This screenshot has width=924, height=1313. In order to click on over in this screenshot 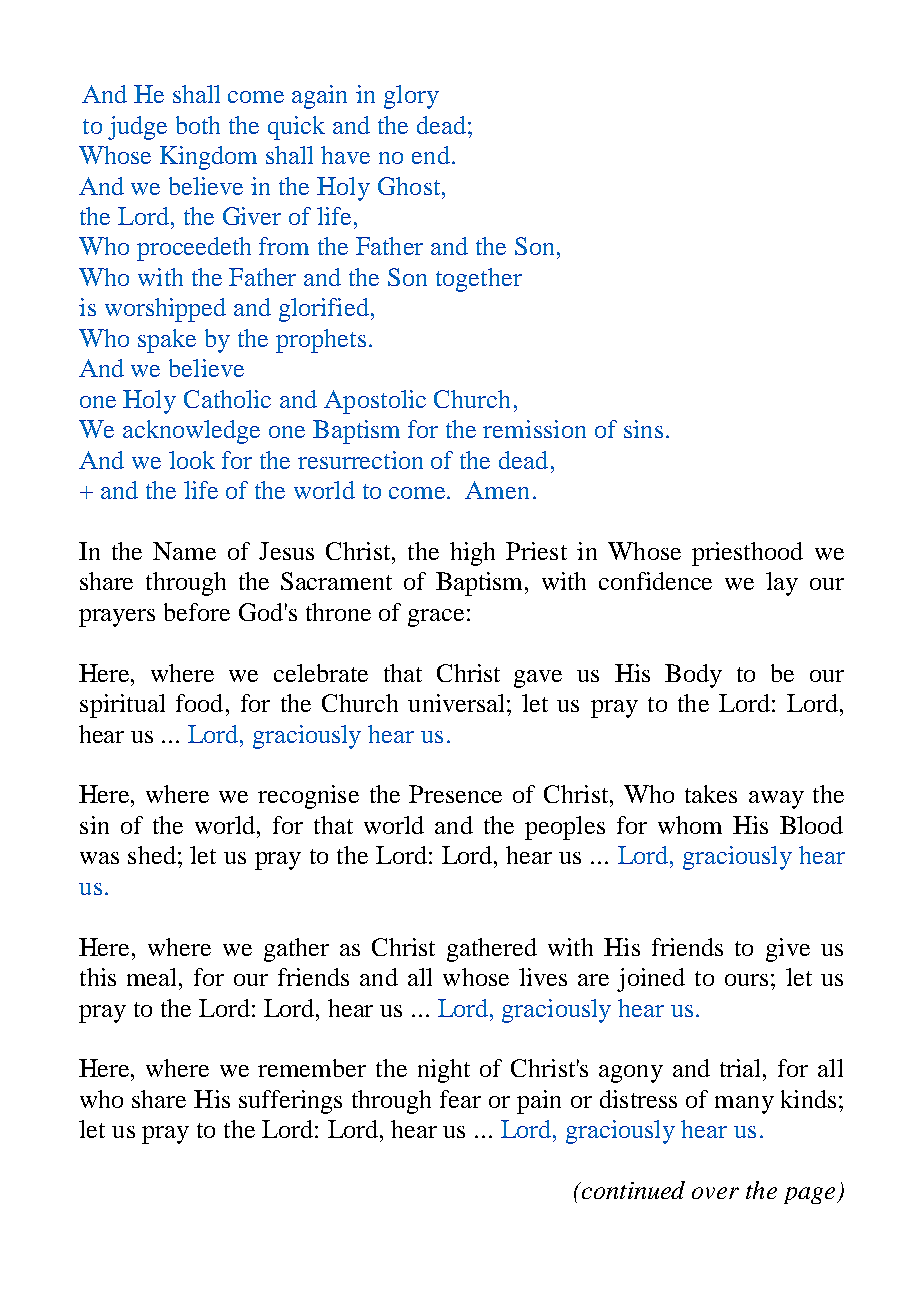, I will do `click(715, 1193)`.
